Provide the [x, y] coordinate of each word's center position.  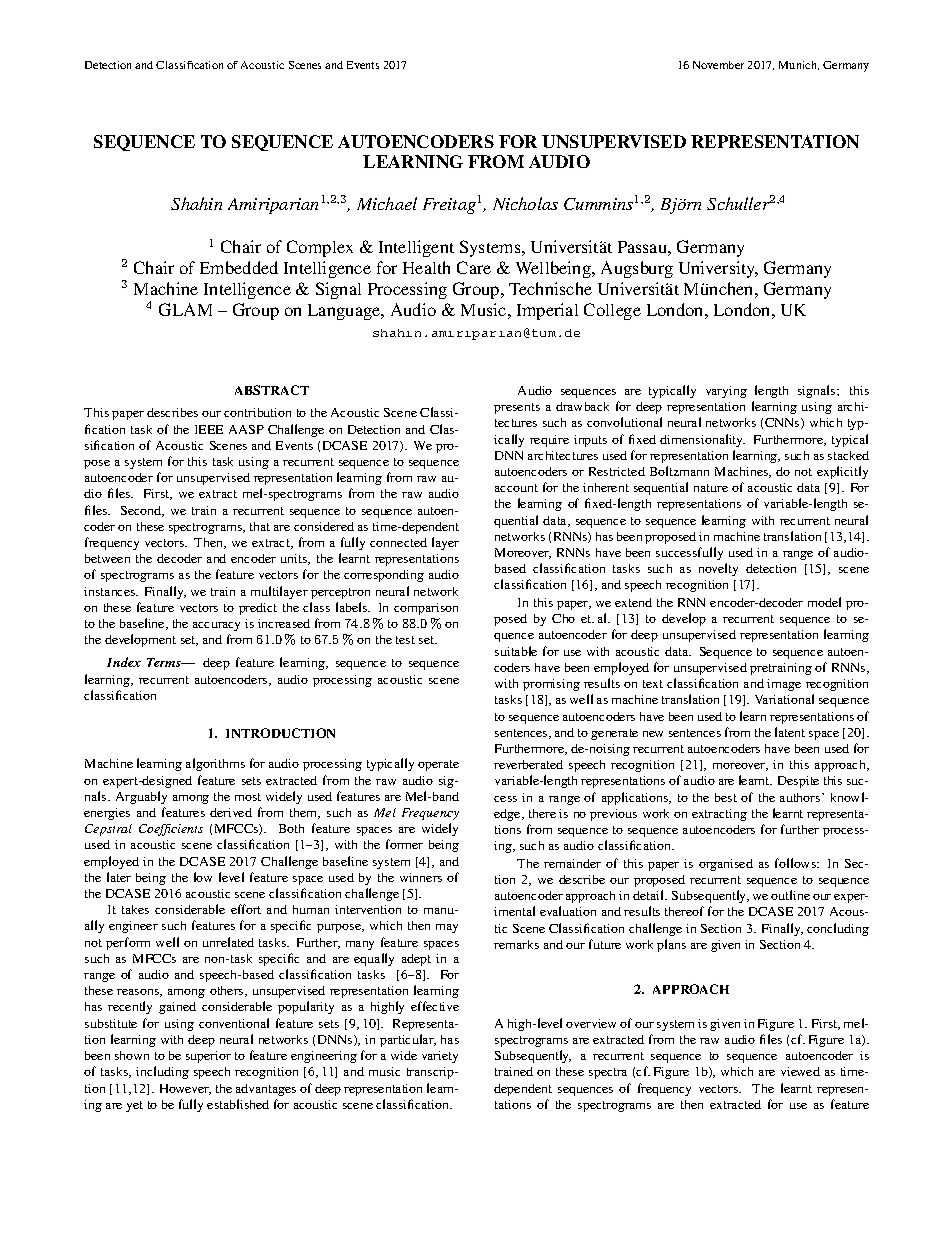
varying [726, 392]
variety [440, 1057]
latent [790, 732]
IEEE [209, 429]
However [185, 1089]
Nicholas [525, 203]
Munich [799, 65]
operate [438, 765]
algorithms [215, 764]
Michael [387, 203]
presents [517, 408]
